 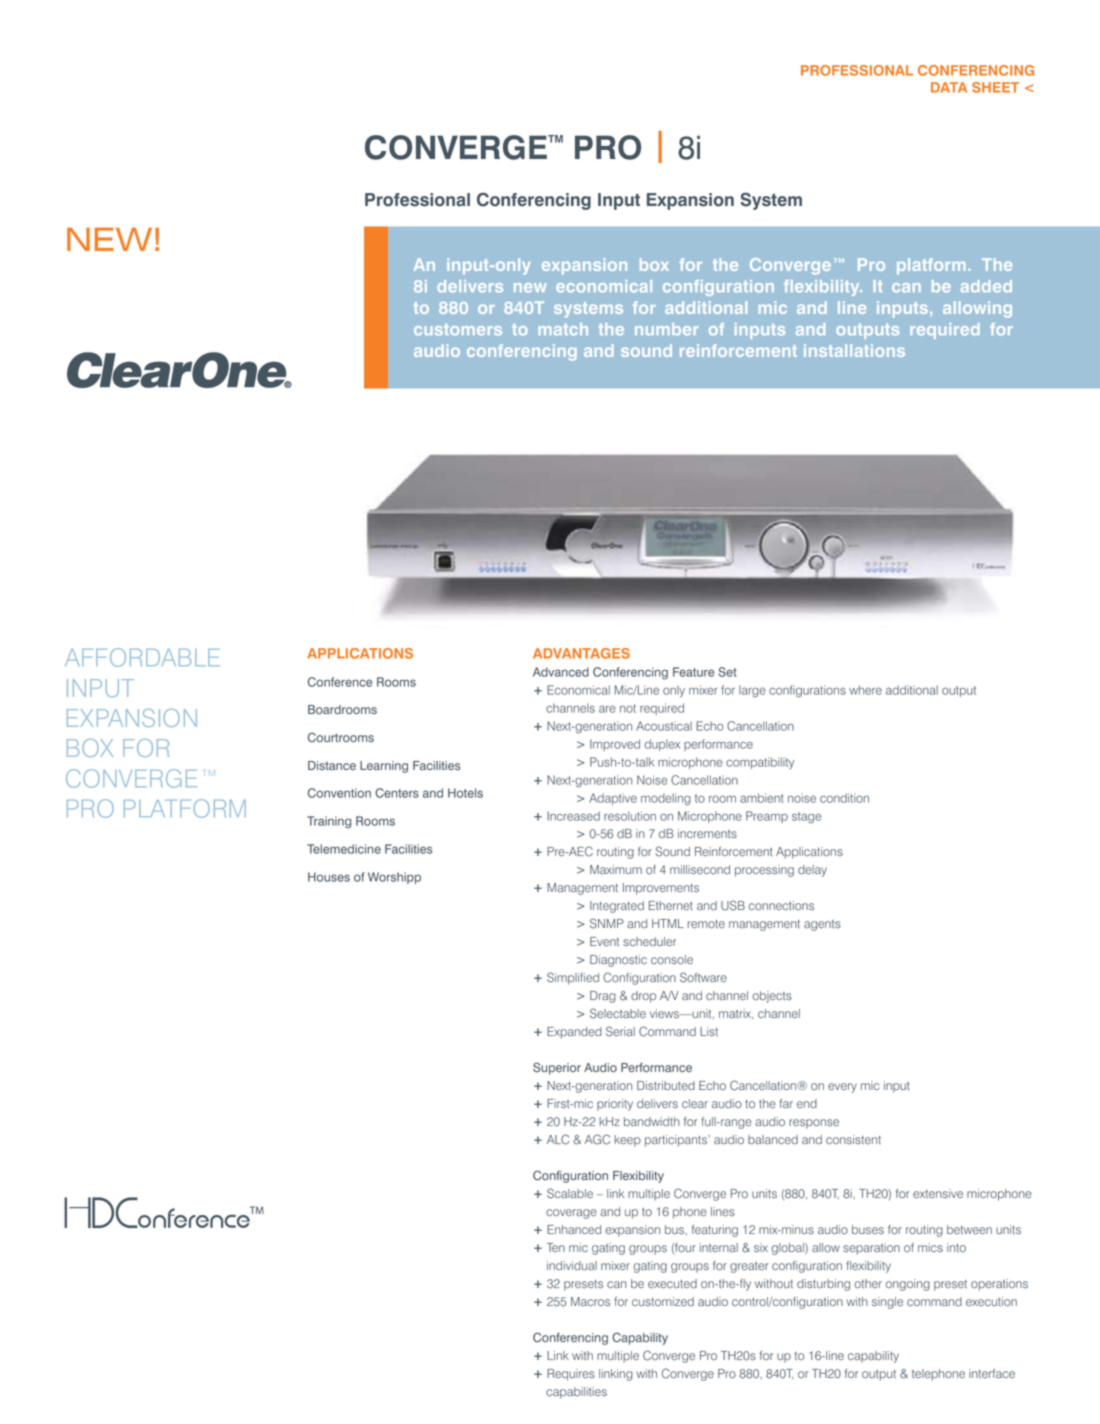 I want to click on match, so click(x=563, y=329).
